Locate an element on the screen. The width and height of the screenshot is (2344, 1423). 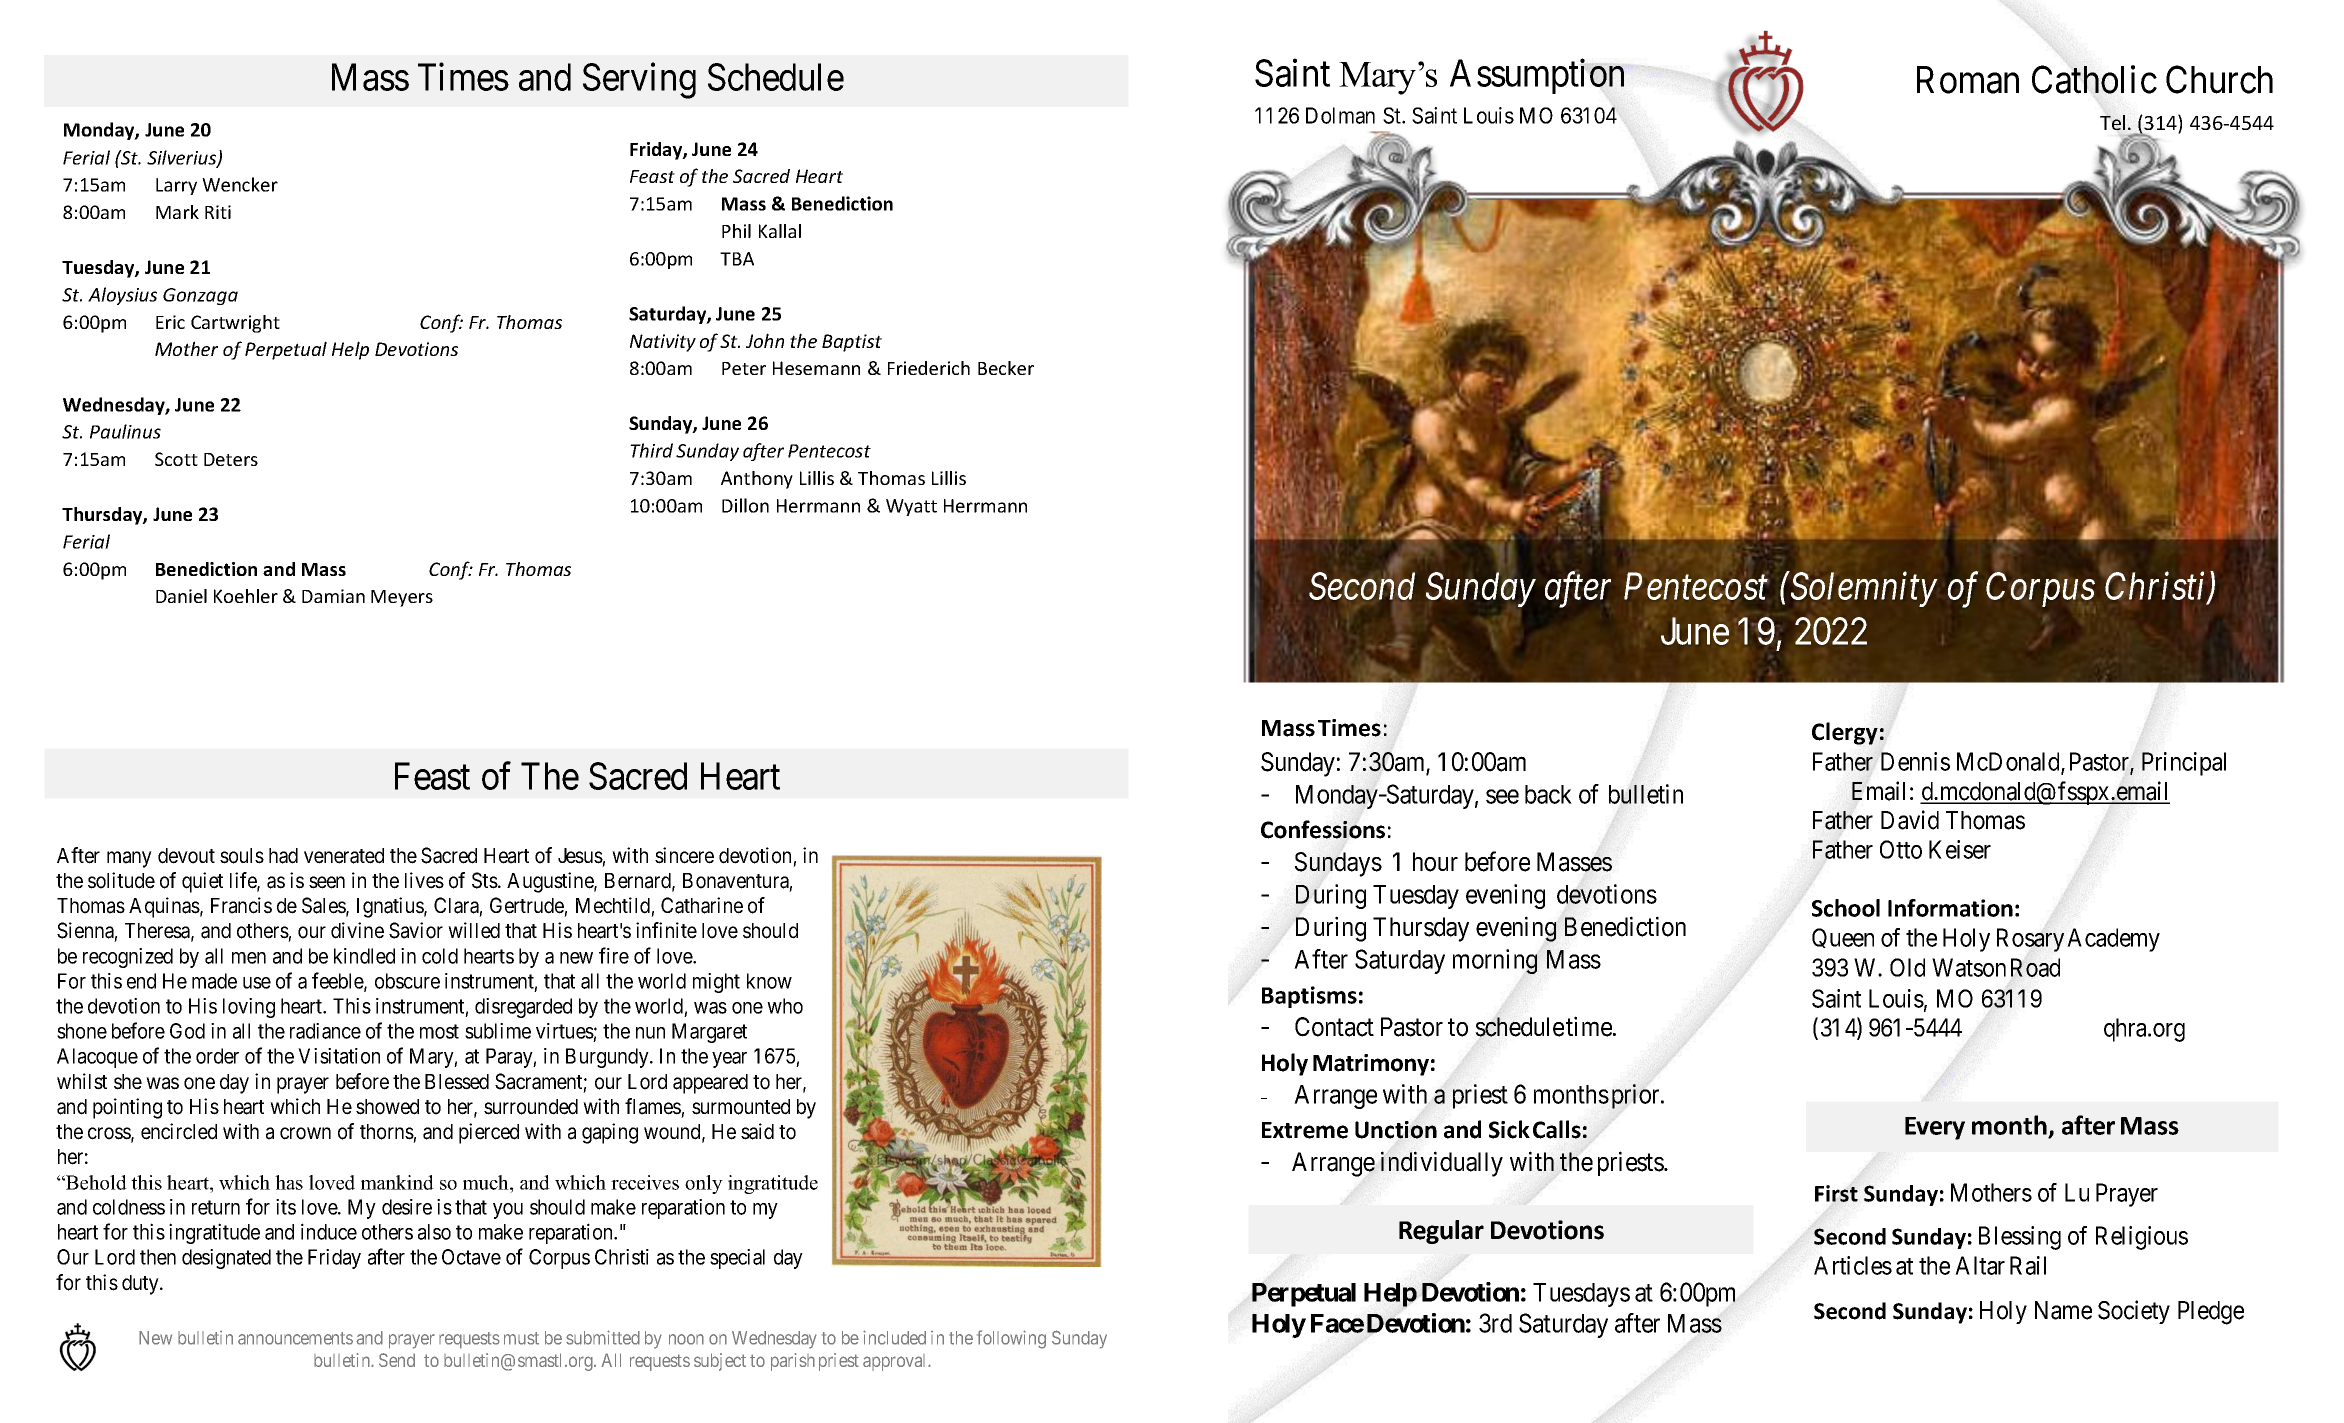
Meyers is located at coordinates (402, 598).
